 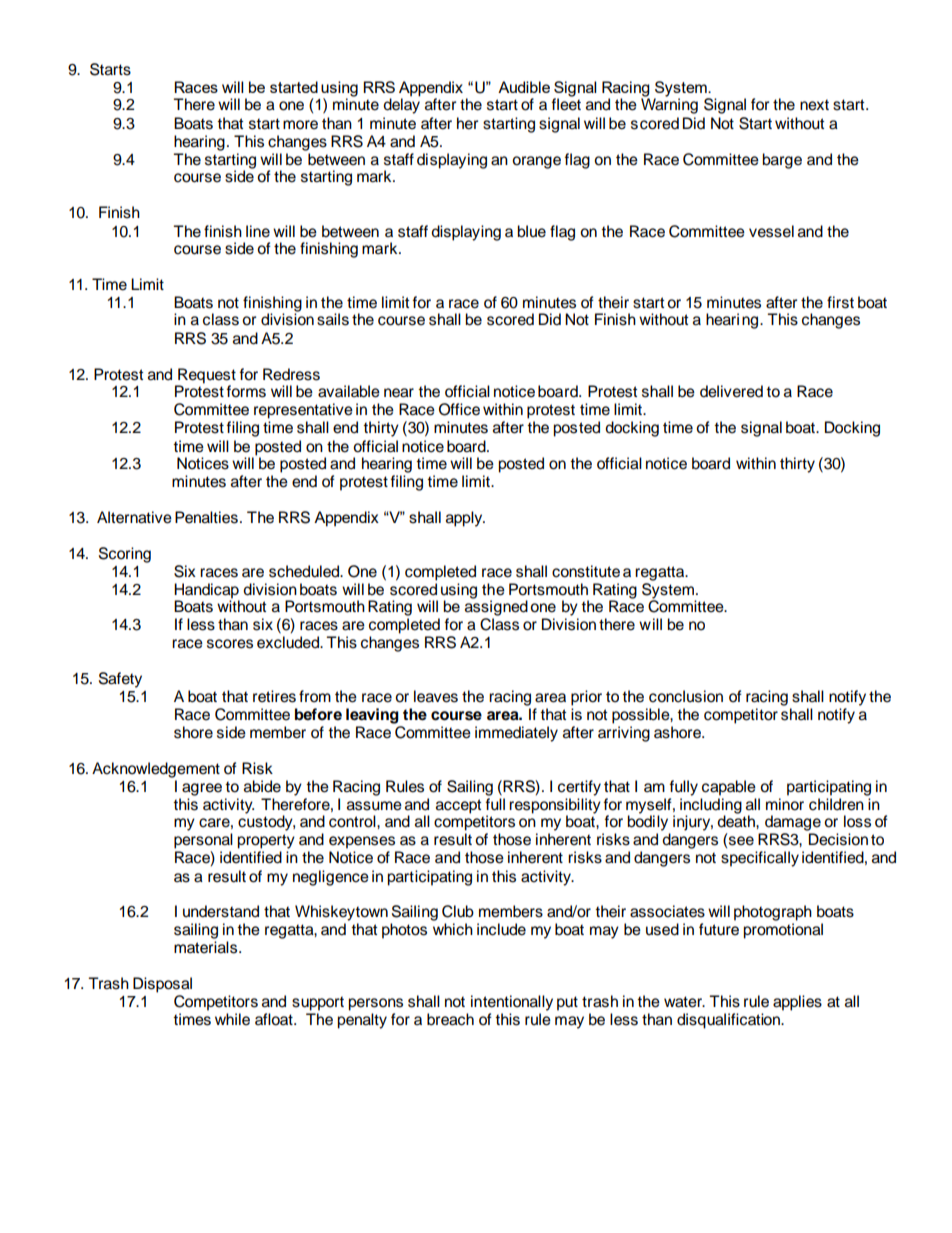 What do you see at coordinates (531, 231) in the screenshot?
I see `blue` at bounding box center [531, 231].
